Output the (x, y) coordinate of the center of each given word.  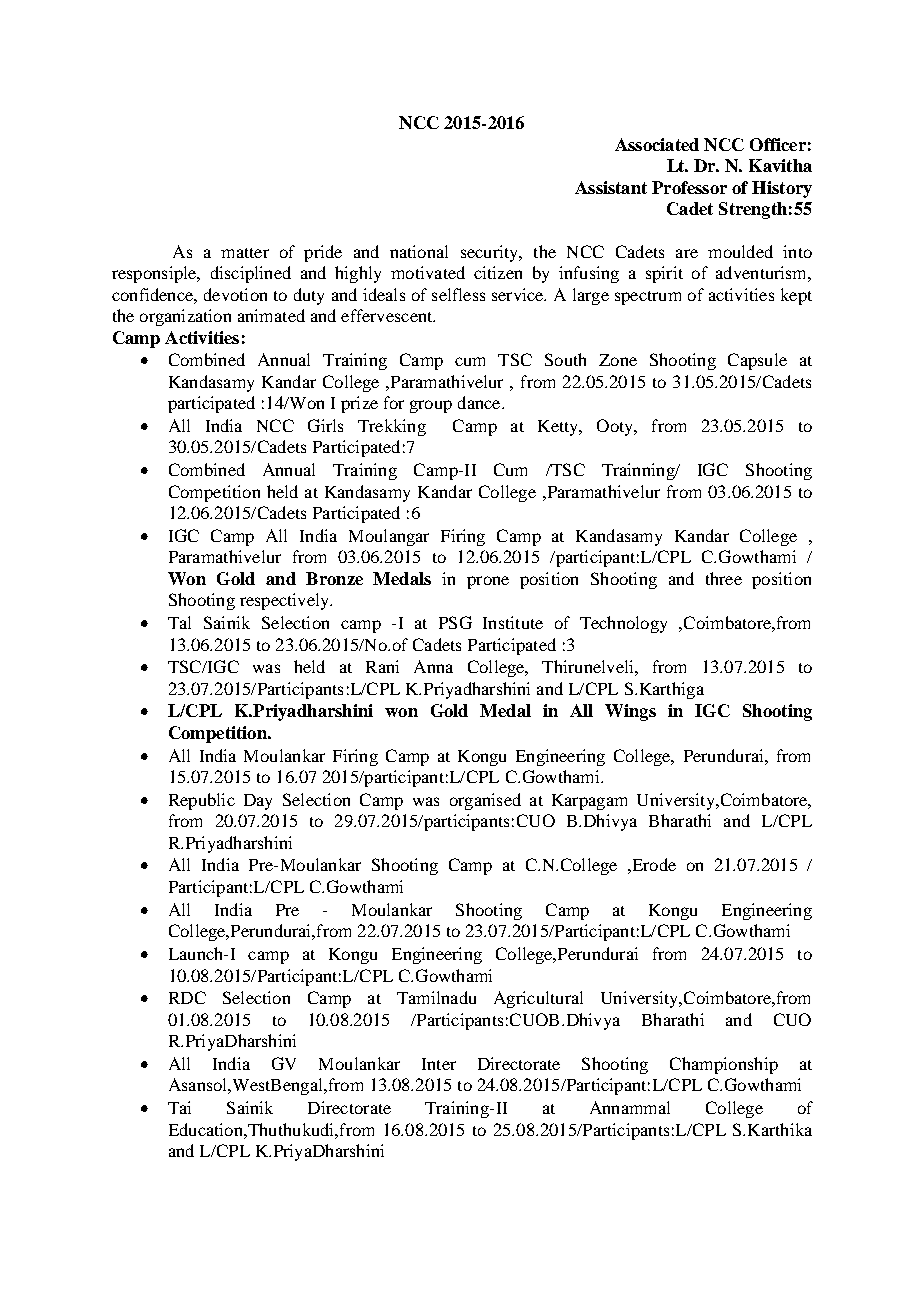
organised (485, 801)
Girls (325, 425)
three (724, 578)
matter (245, 253)
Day (258, 802)
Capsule (757, 361)
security (490, 253)
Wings (630, 712)
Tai (179, 1107)
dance (480, 402)
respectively (285, 601)
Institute (513, 622)
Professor (689, 187)
